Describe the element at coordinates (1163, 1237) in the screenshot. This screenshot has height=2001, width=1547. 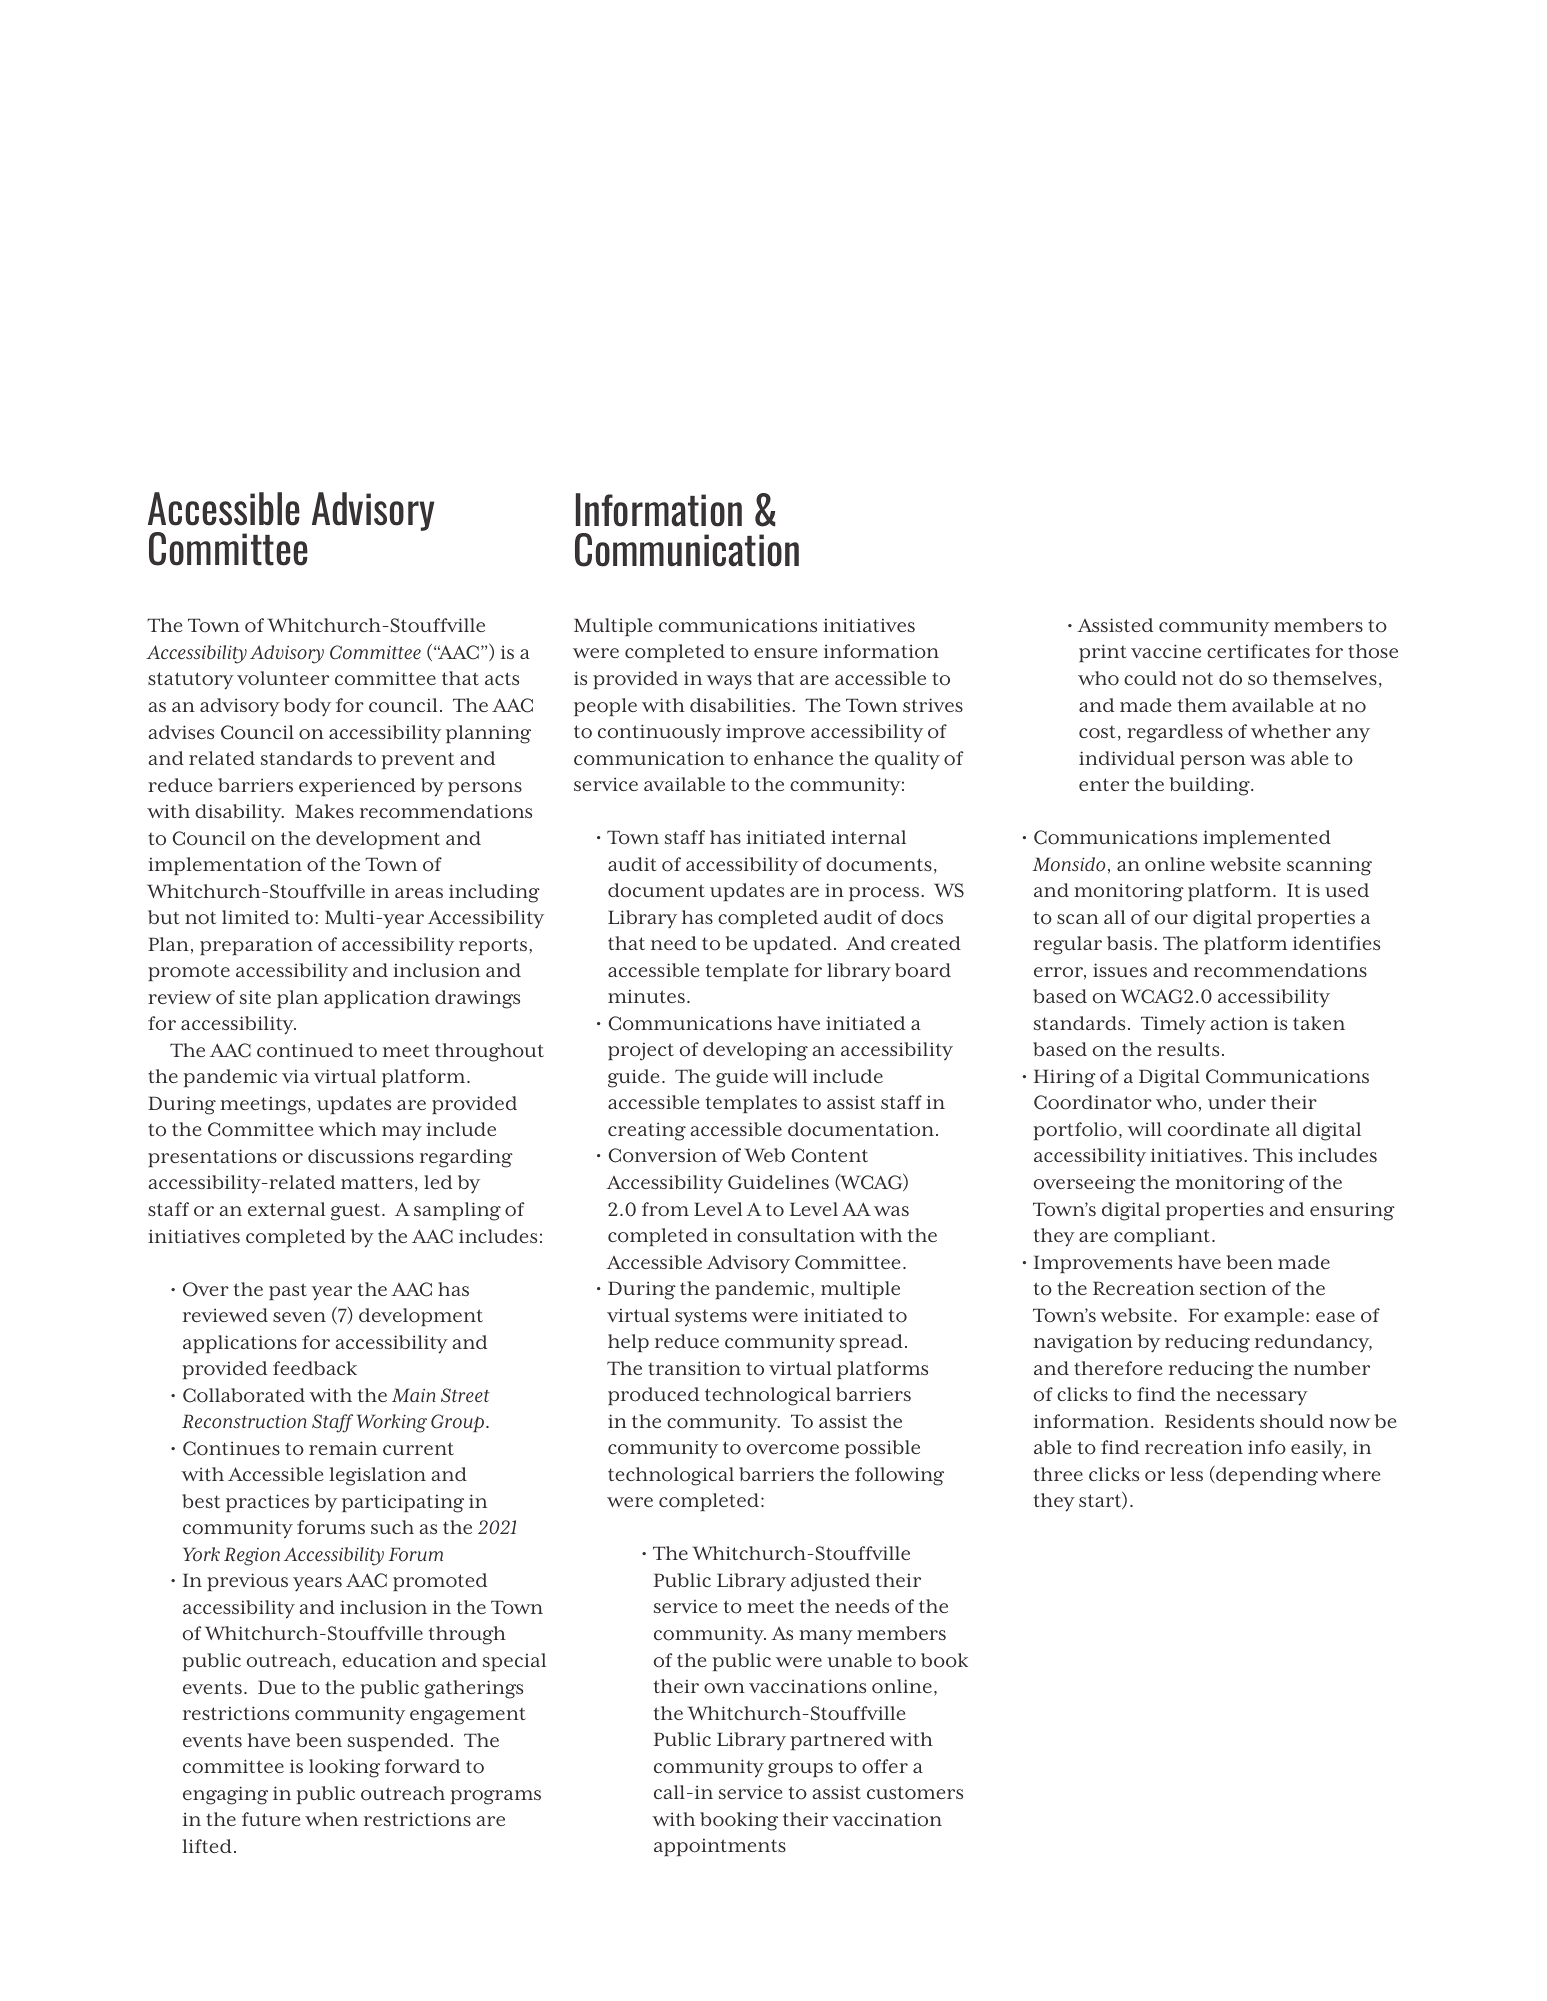
I see `compliant` at that location.
